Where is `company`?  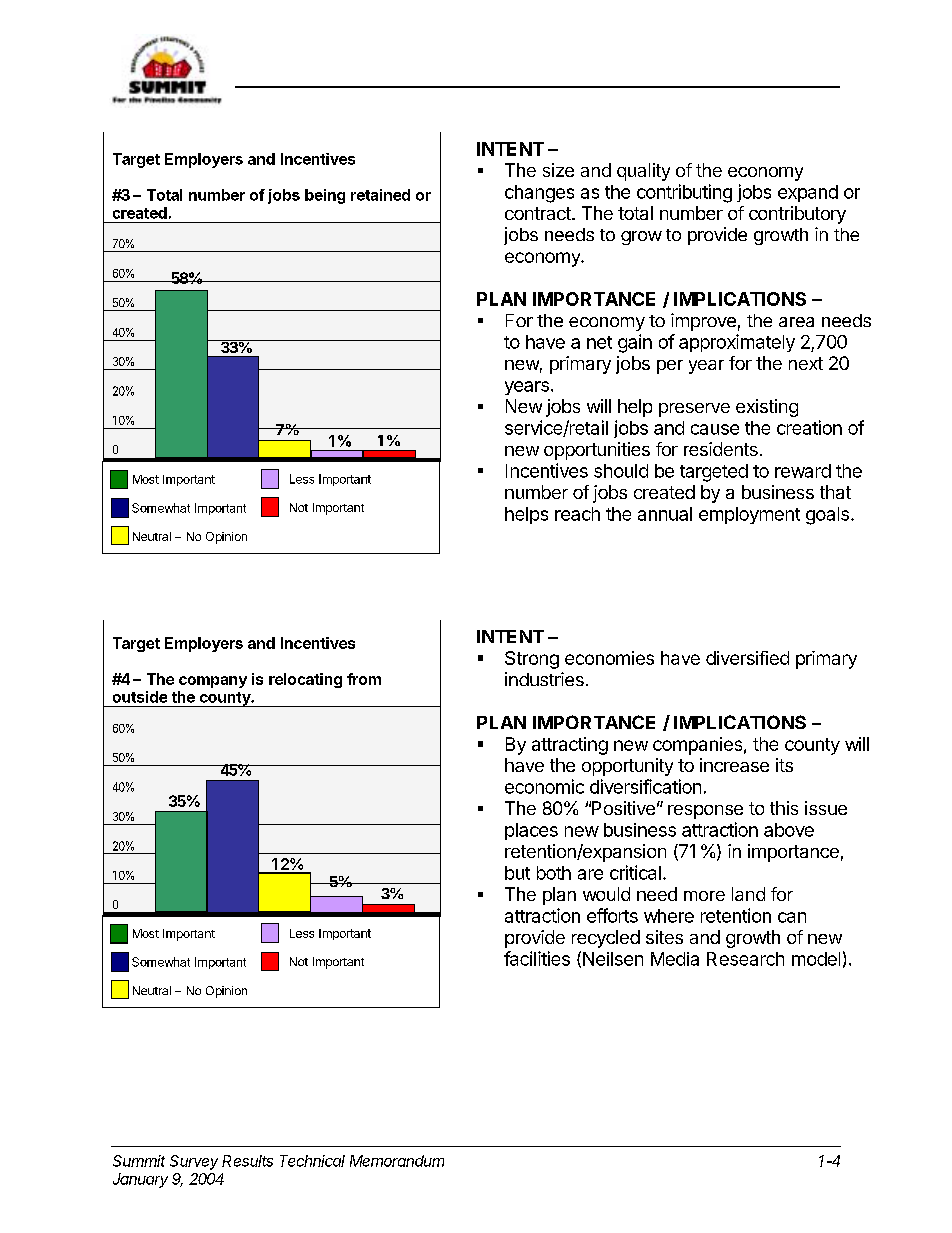 company is located at coordinates (213, 682).
